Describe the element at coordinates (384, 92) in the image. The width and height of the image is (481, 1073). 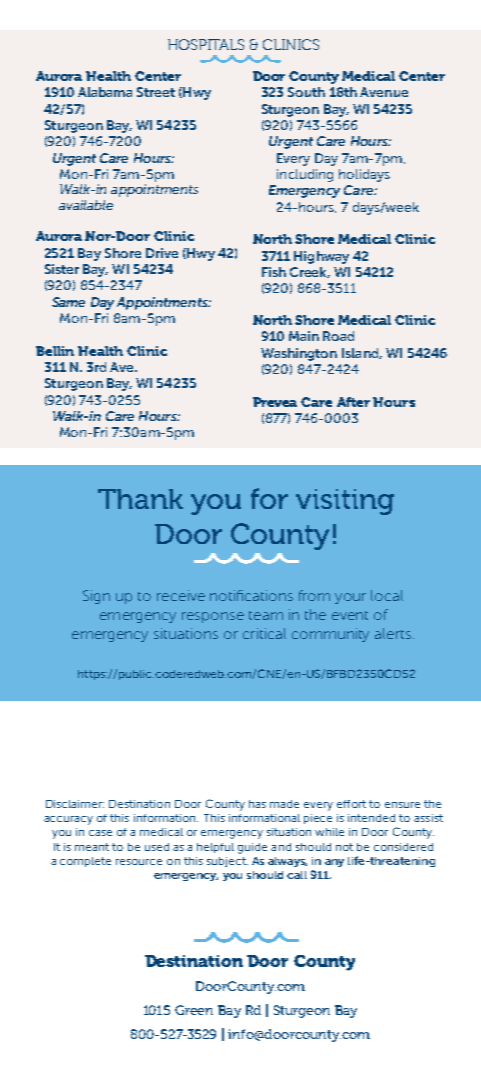
I see `Avenue` at that location.
